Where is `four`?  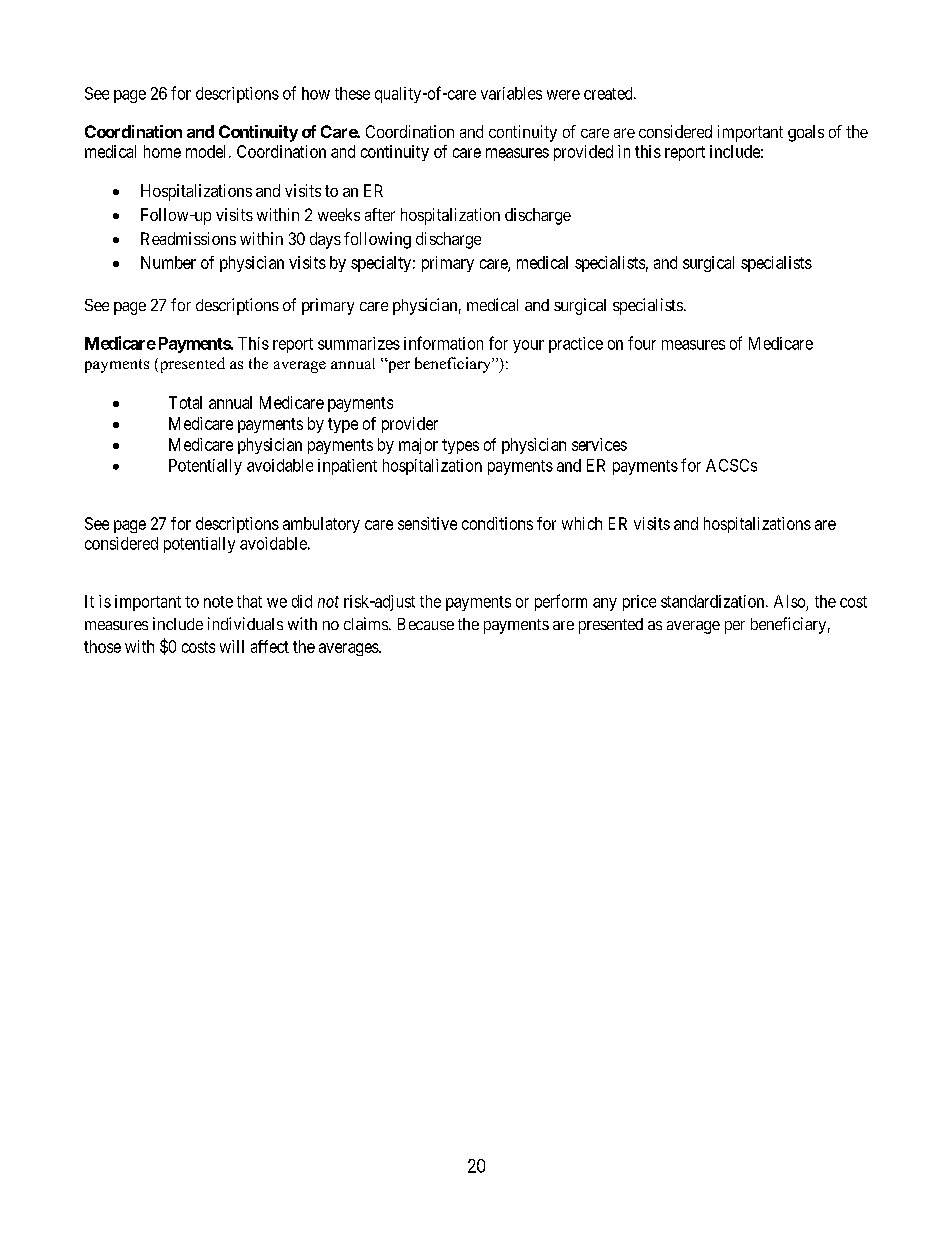
four is located at coordinates (642, 343).
